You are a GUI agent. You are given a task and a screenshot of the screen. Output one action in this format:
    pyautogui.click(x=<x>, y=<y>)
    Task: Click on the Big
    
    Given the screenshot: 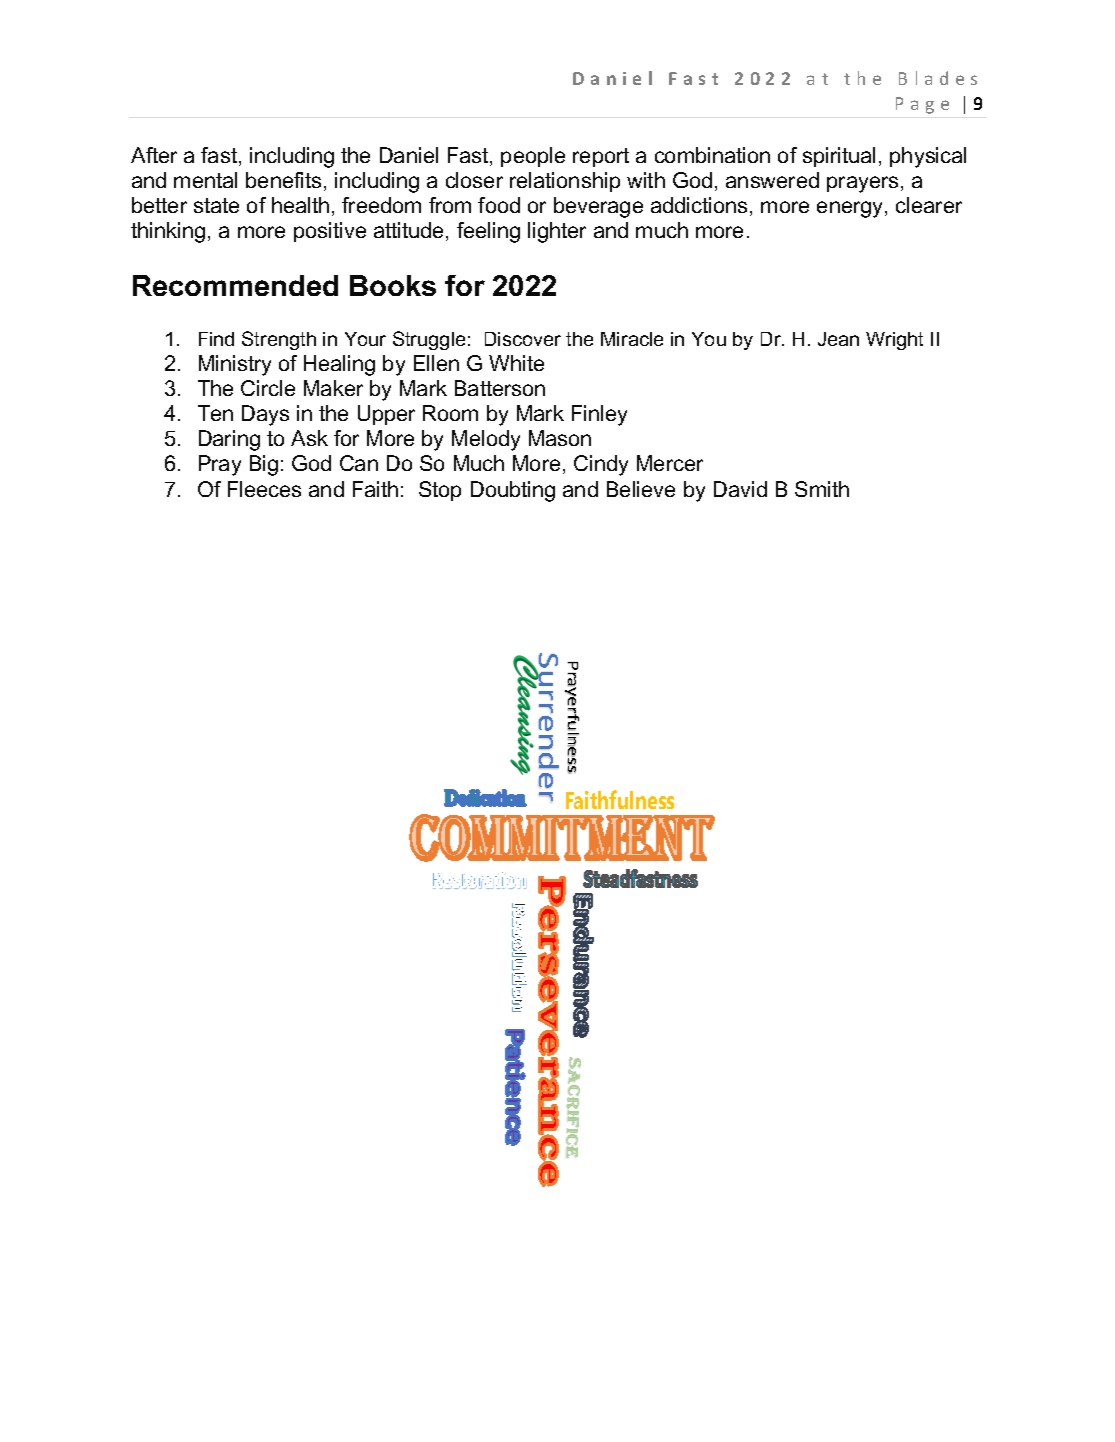 What is the action you would take?
    pyautogui.click(x=264, y=465)
